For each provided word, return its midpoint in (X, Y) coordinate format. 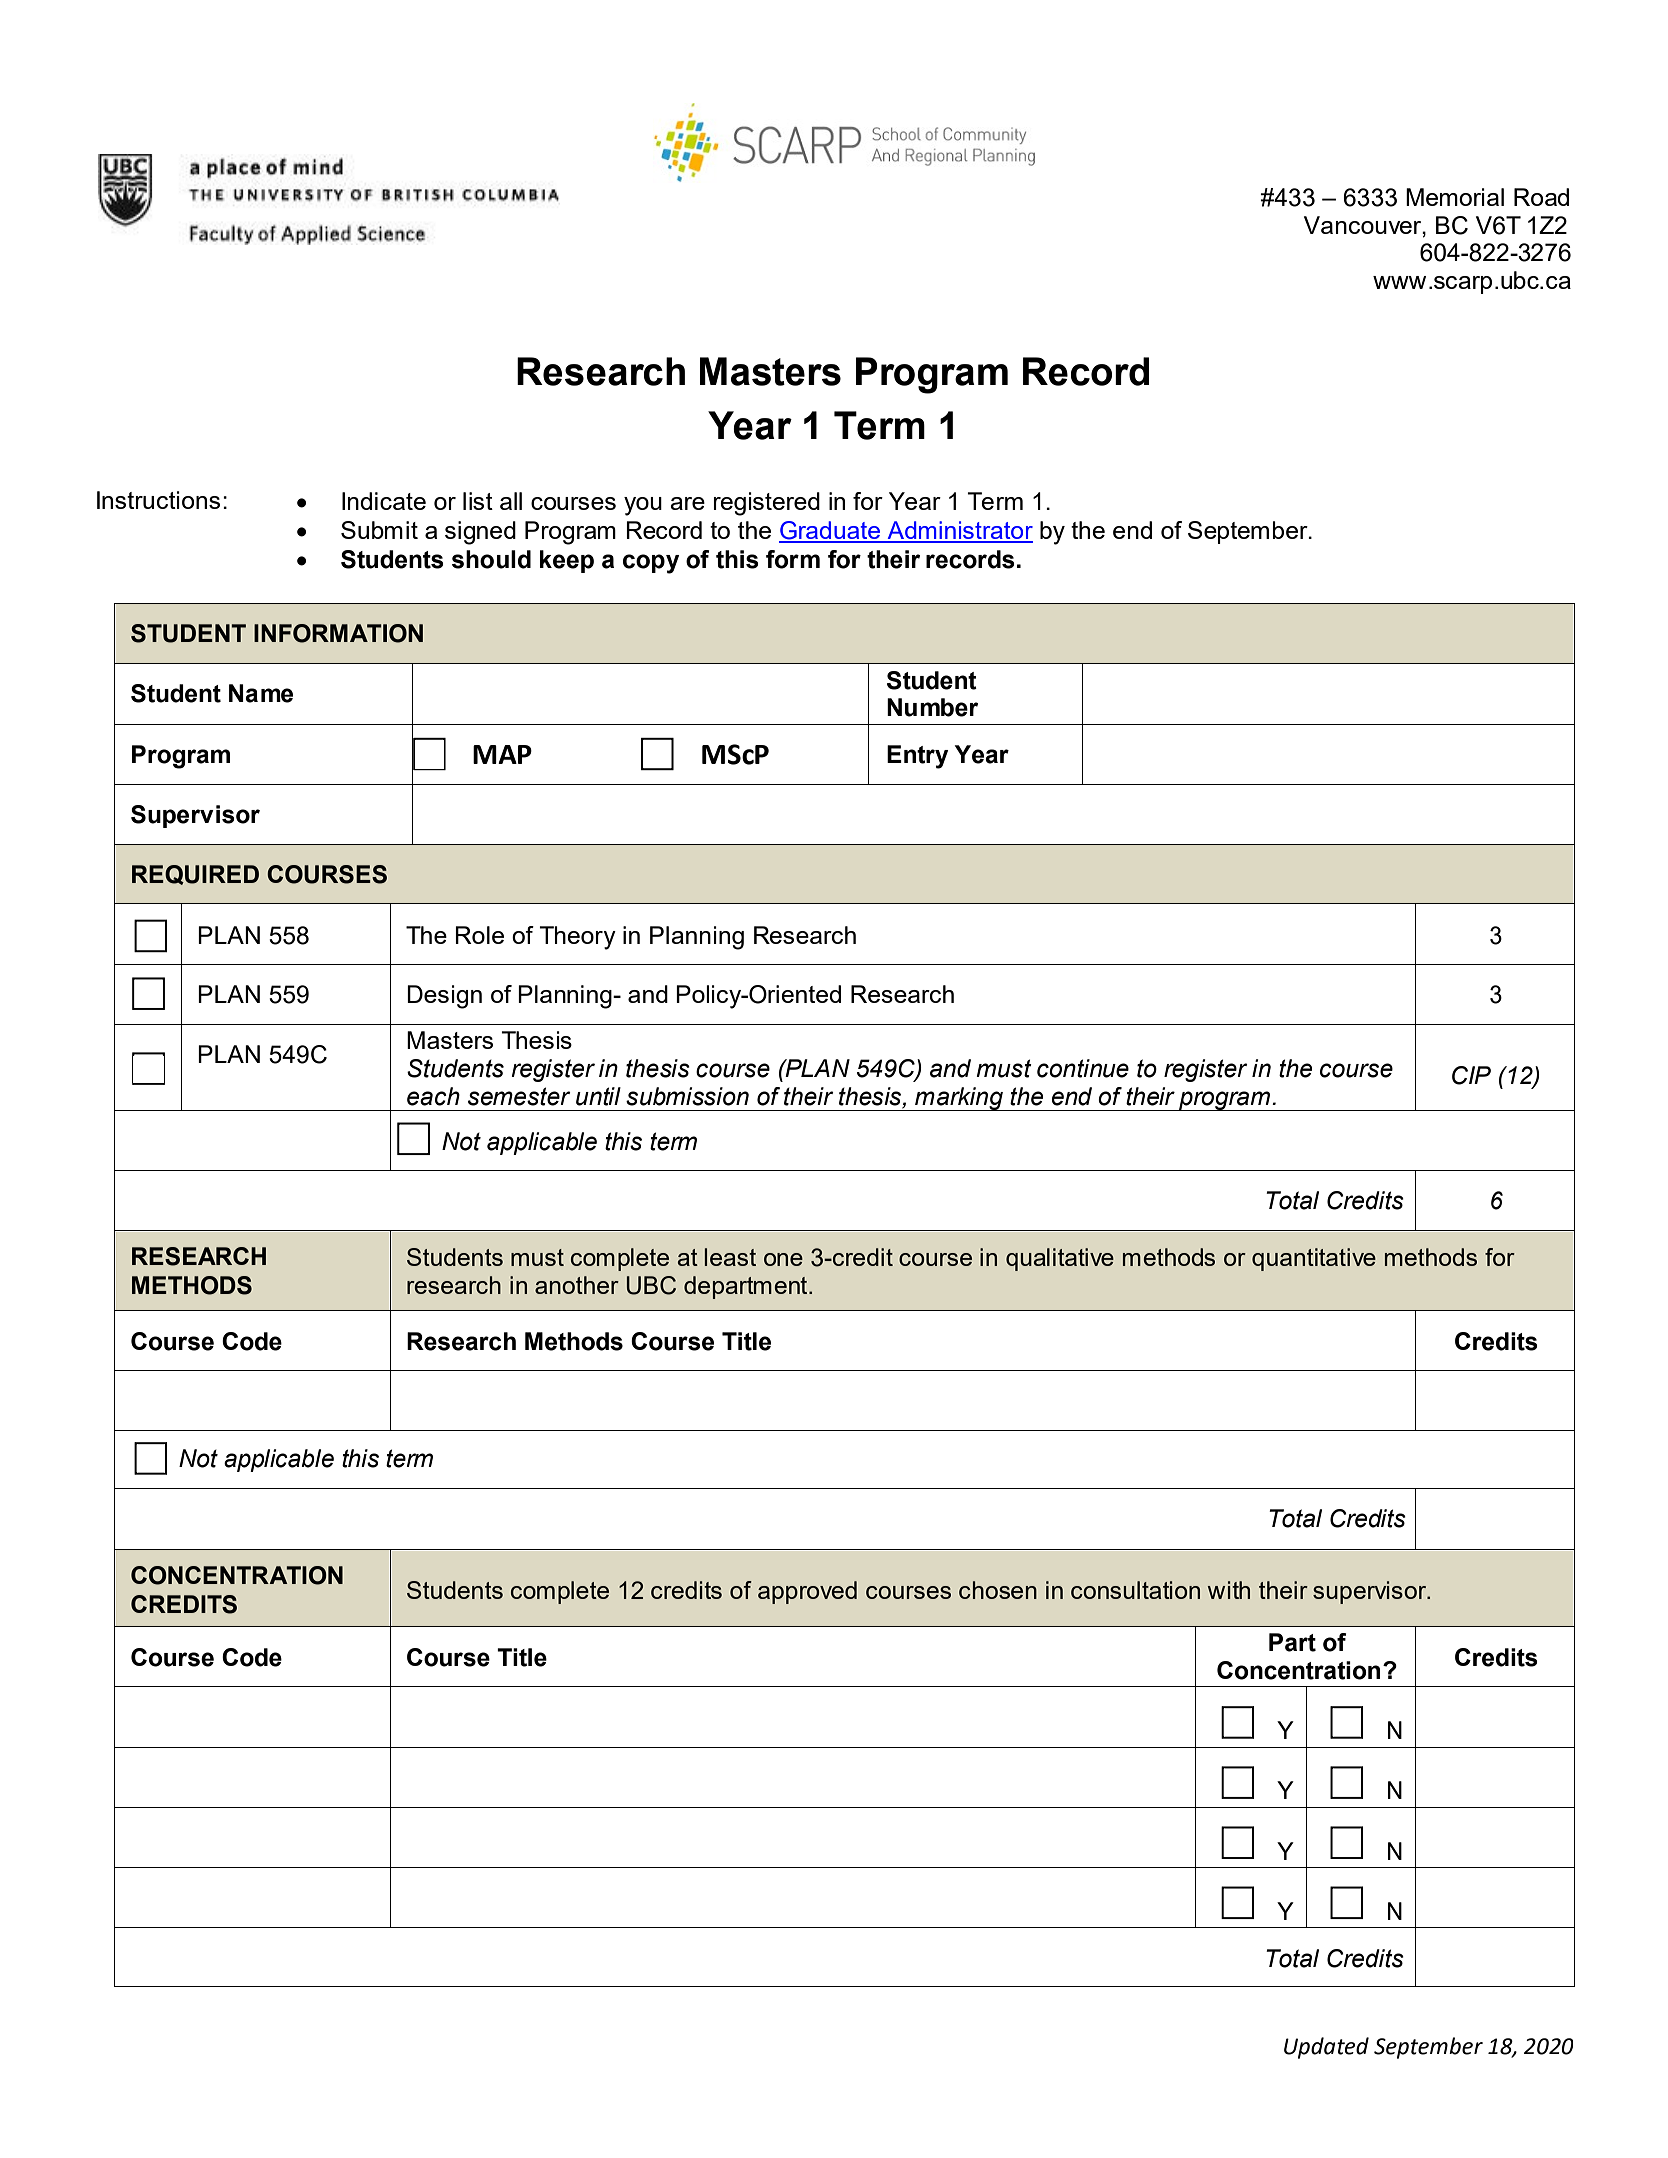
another (577, 1285)
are (687, 503)
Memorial (1455, 197)
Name (261, 693)
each (433, 1096)
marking (959, 1099)
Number (932, 707)
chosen (998, 1590)
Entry (918, 757)
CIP (1471, 1075)
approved (807, 1592)
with (1229, 1590)
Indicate (384, 501)
